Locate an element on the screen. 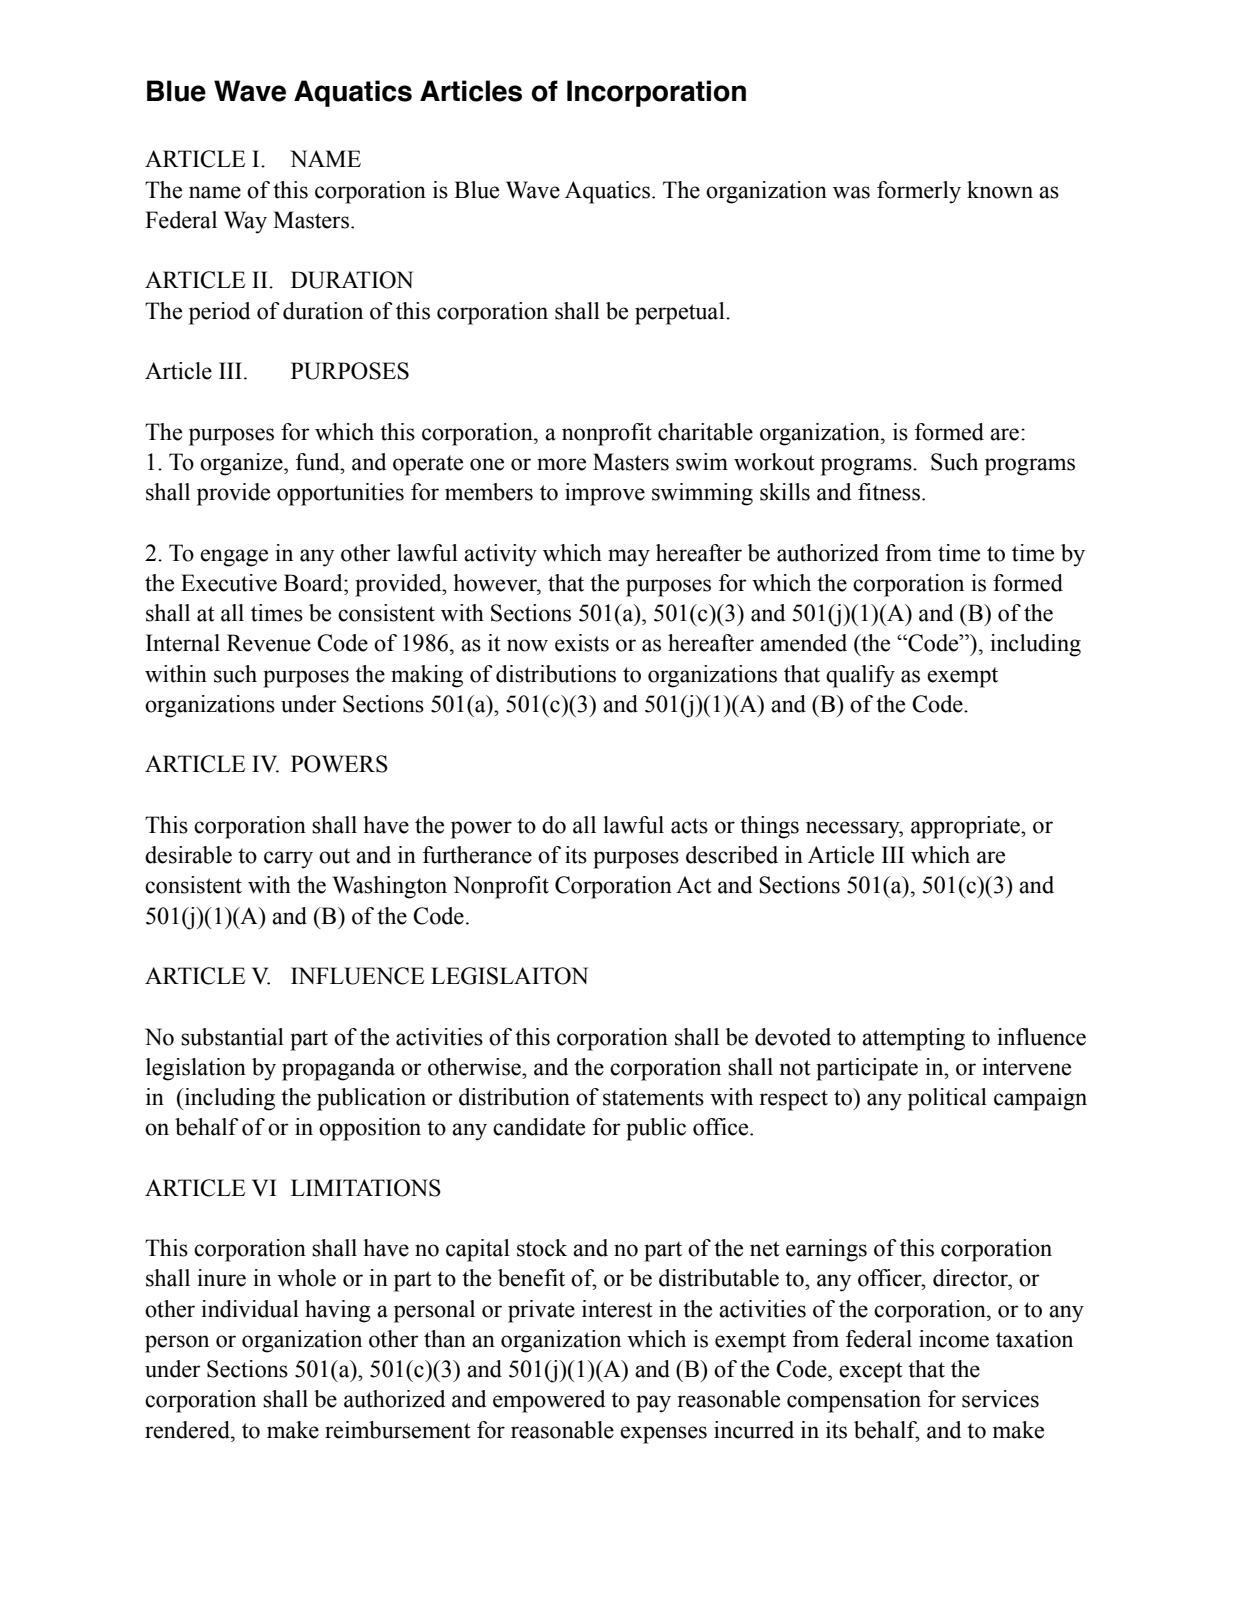  substantial is located at coordinates (232, 1037).
